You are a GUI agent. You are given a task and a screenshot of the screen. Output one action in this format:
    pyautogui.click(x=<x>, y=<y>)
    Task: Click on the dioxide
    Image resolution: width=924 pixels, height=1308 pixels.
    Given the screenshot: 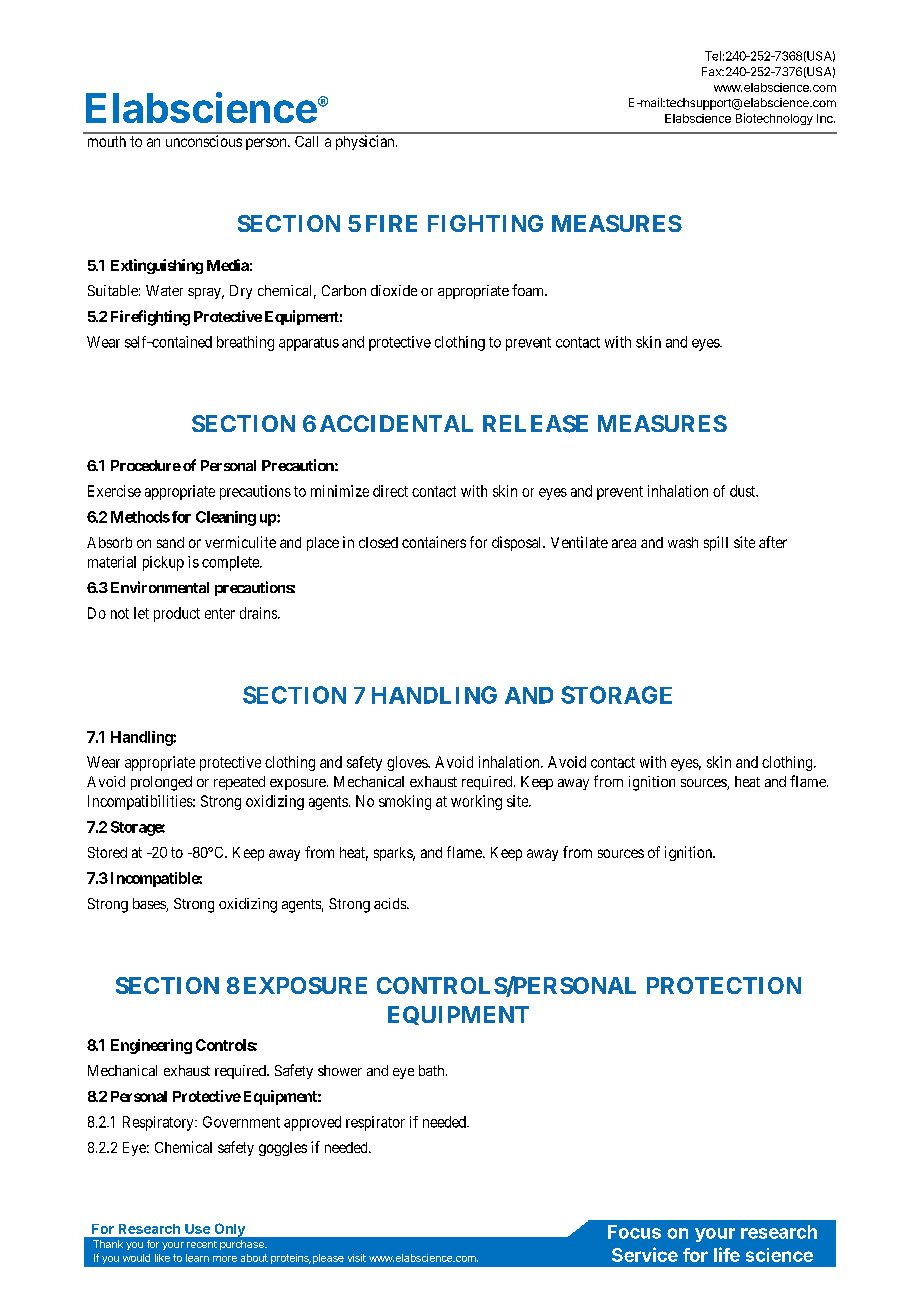 What is the action you would take?
    pyautogui.click(x=394, y=290)
